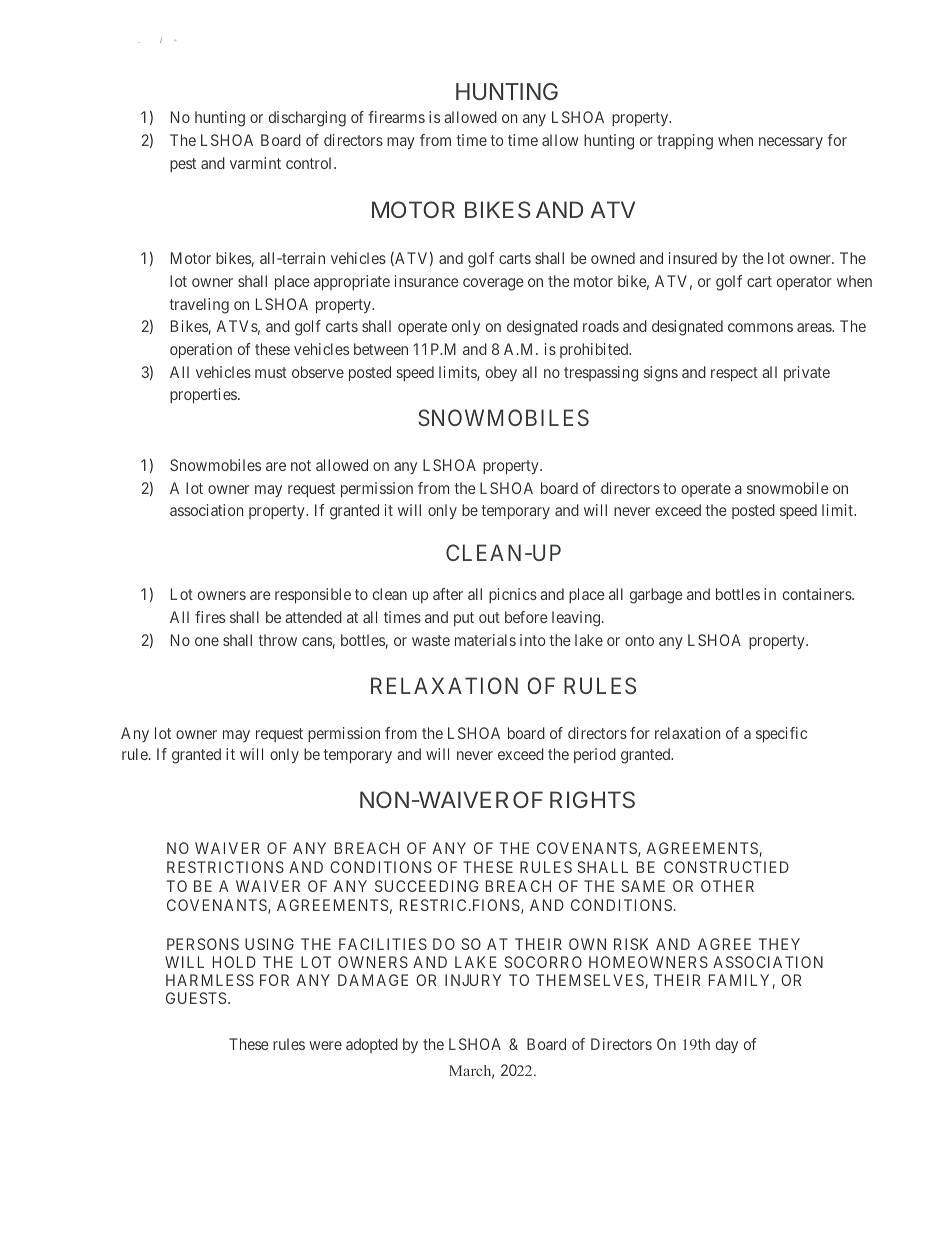 The image size is (952, 1238). I want to click on respect, so click(734, 374).
